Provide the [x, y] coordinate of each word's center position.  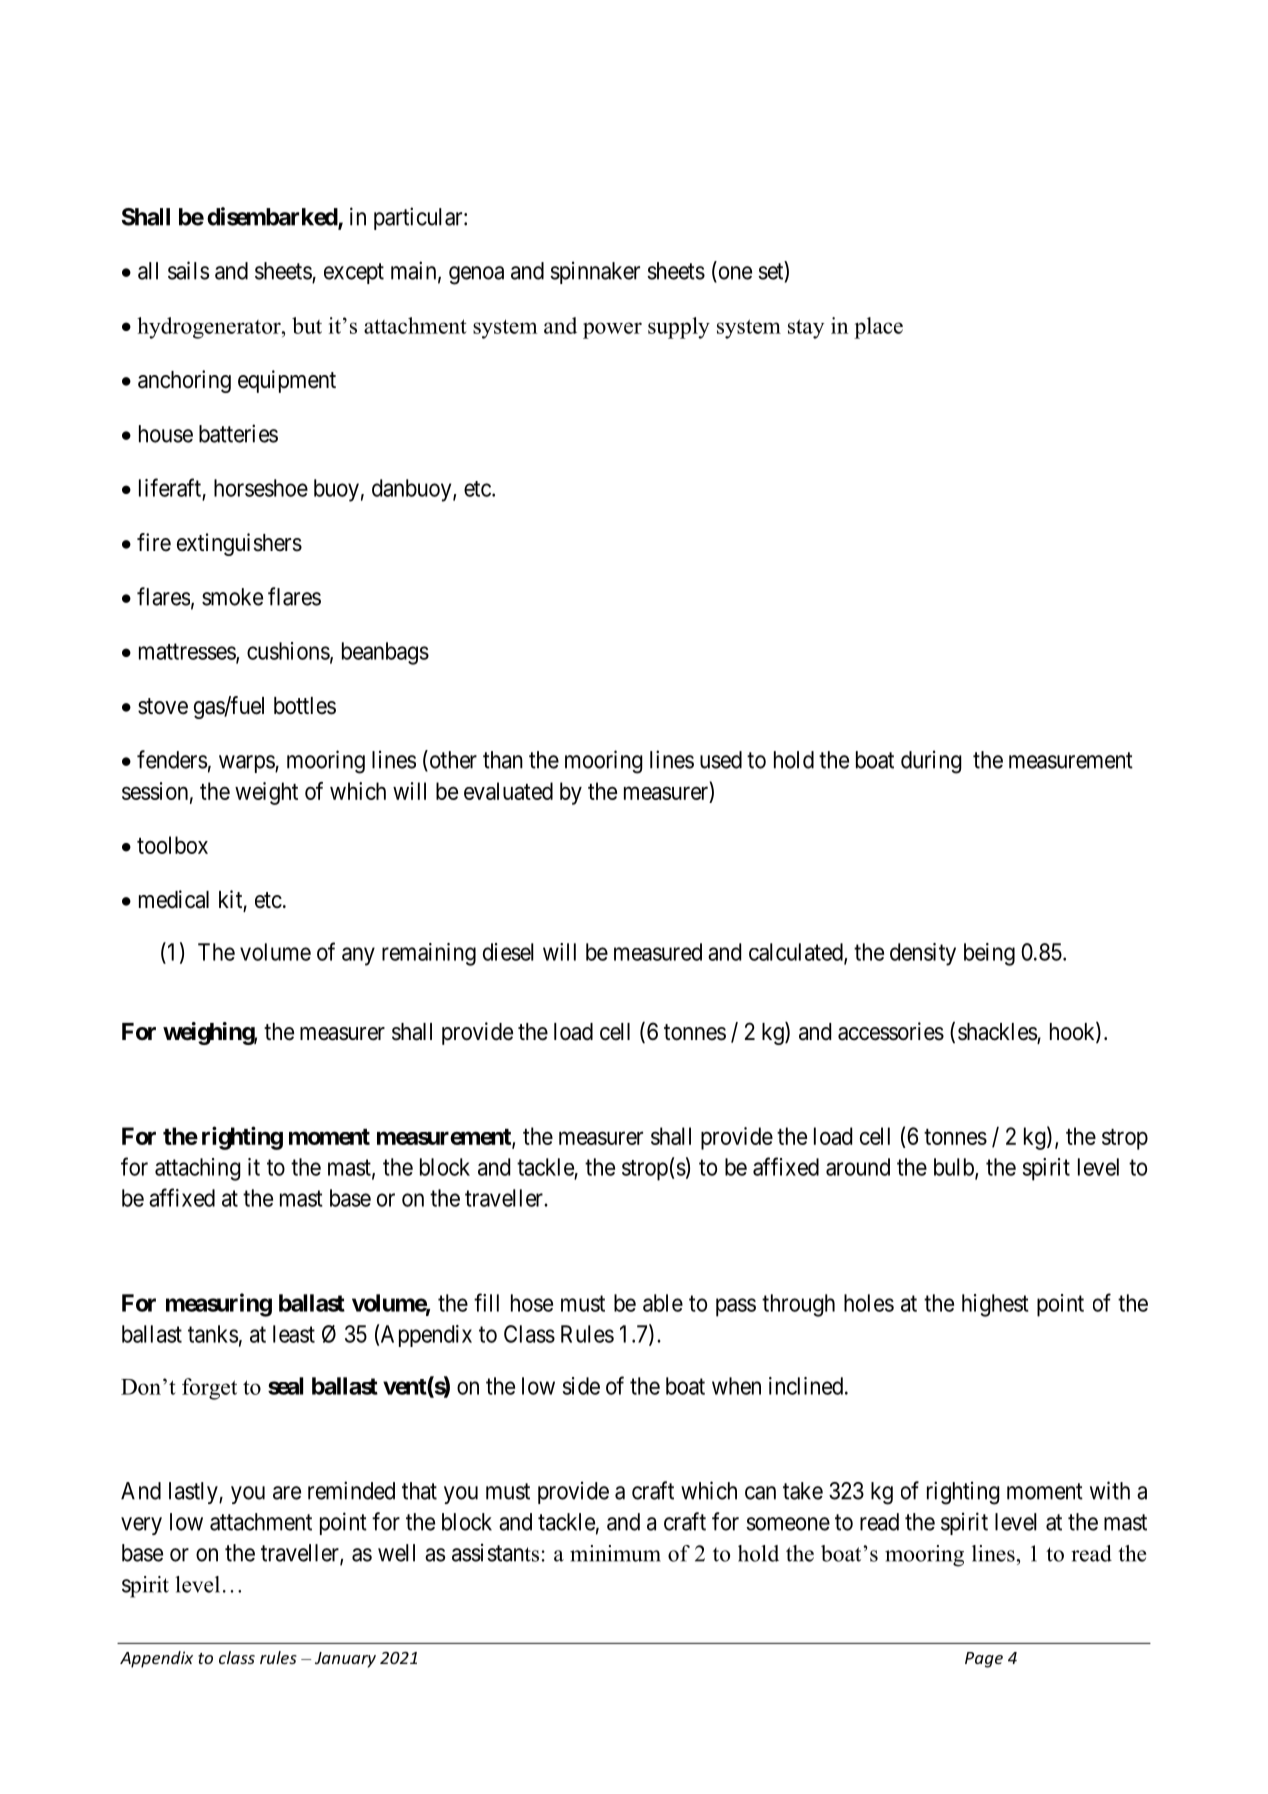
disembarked [273, 217]
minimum [615, 1553]
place [878, 328]
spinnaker [595, 272]
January [345, 1660]
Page [984, 1660]
